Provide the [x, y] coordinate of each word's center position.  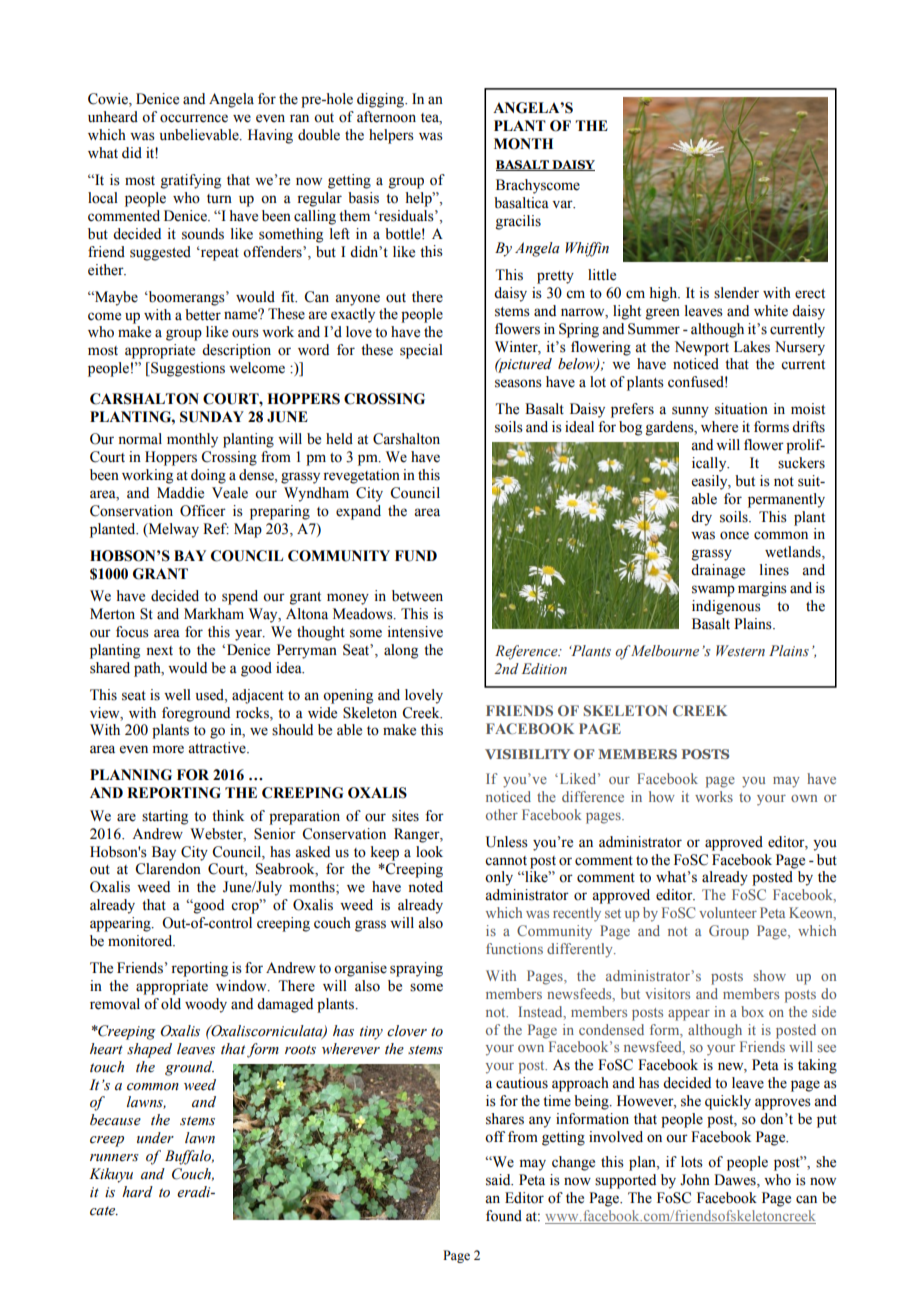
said [499, 1180]
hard [137, 1191]
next [159, 651]
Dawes [736, 1181]
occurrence [194, 118]
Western [740, 651]
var [563, 204]
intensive [415, 632]
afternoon [386, 117]
